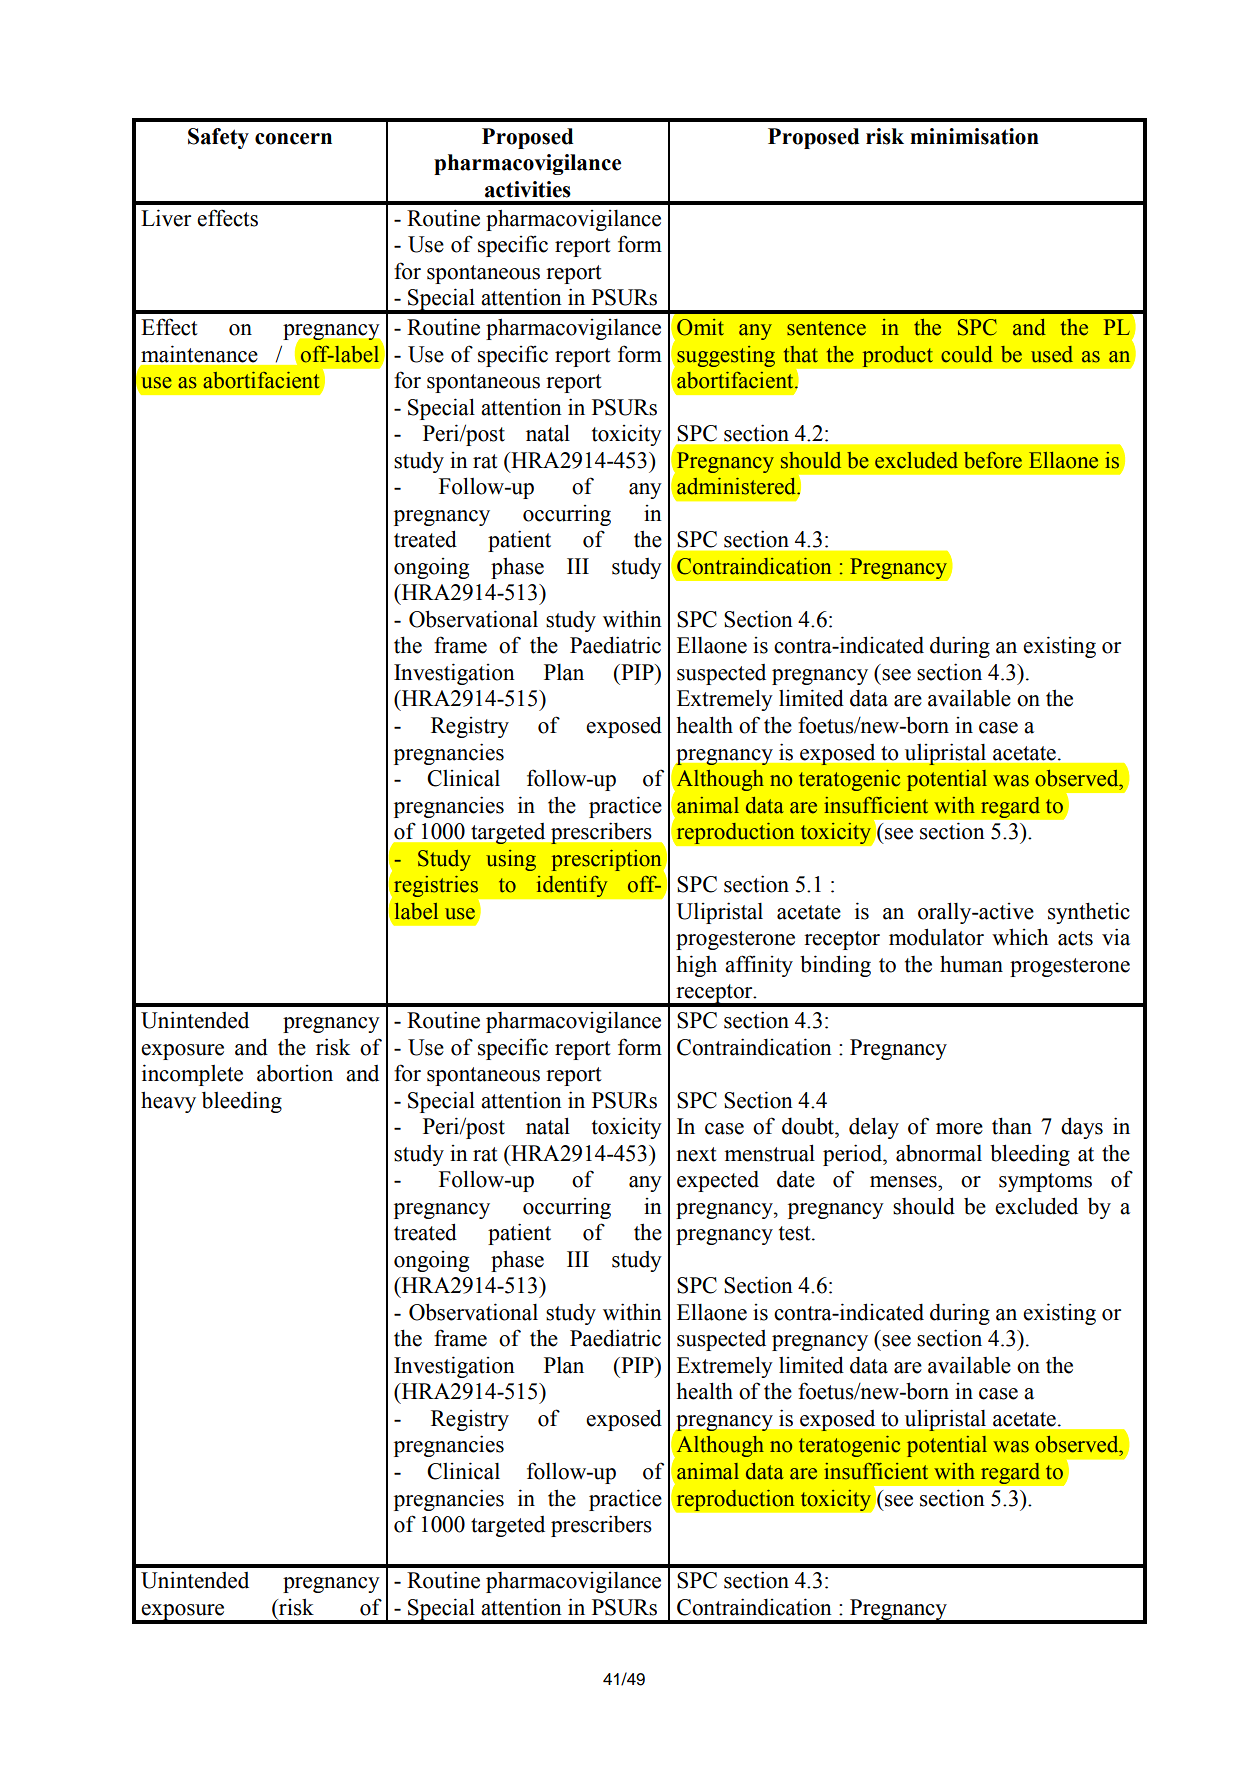  I want to click on maintenance, so click(199, 354).
